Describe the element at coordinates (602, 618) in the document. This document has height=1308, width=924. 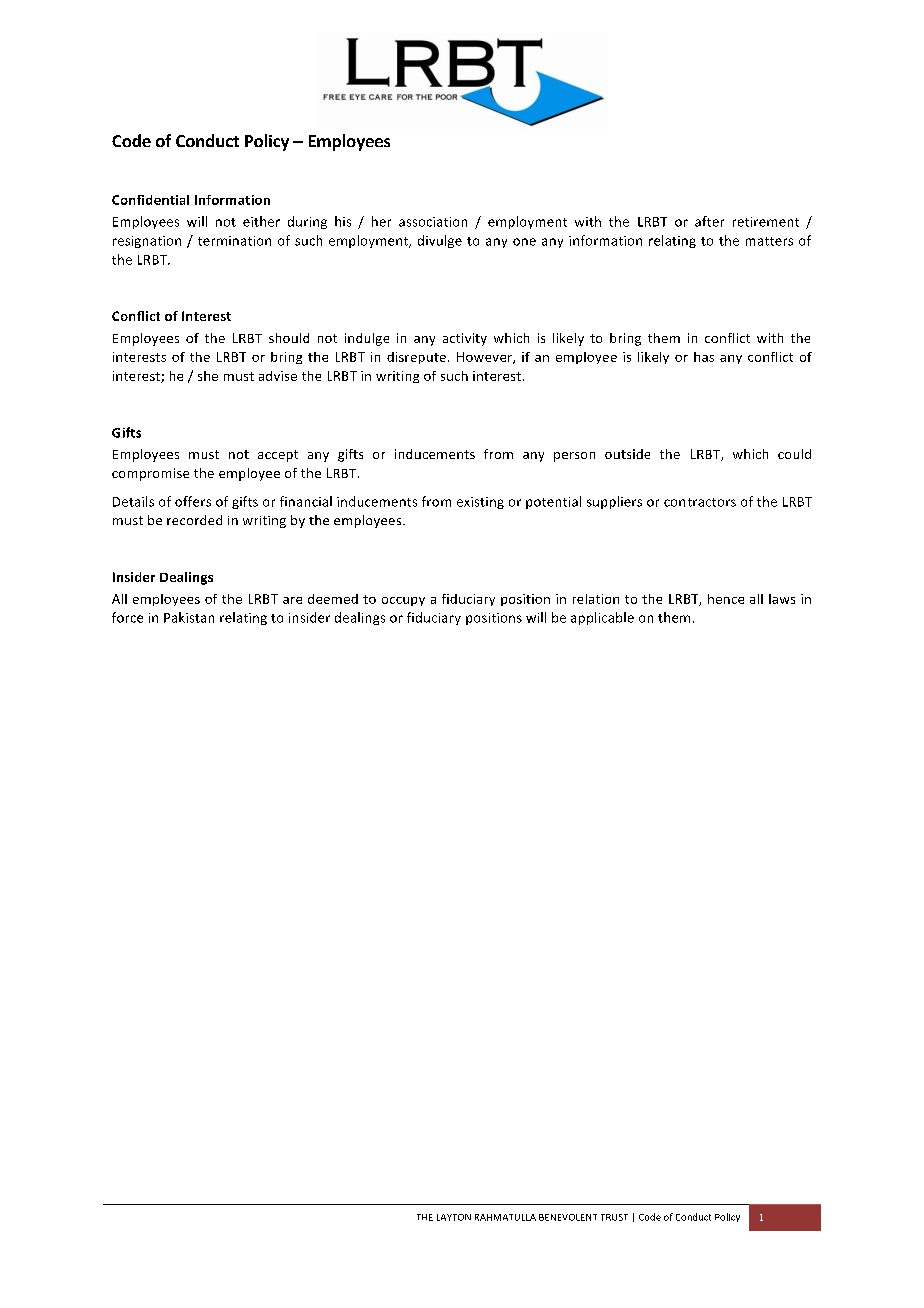
I see `applicable` at that location.
